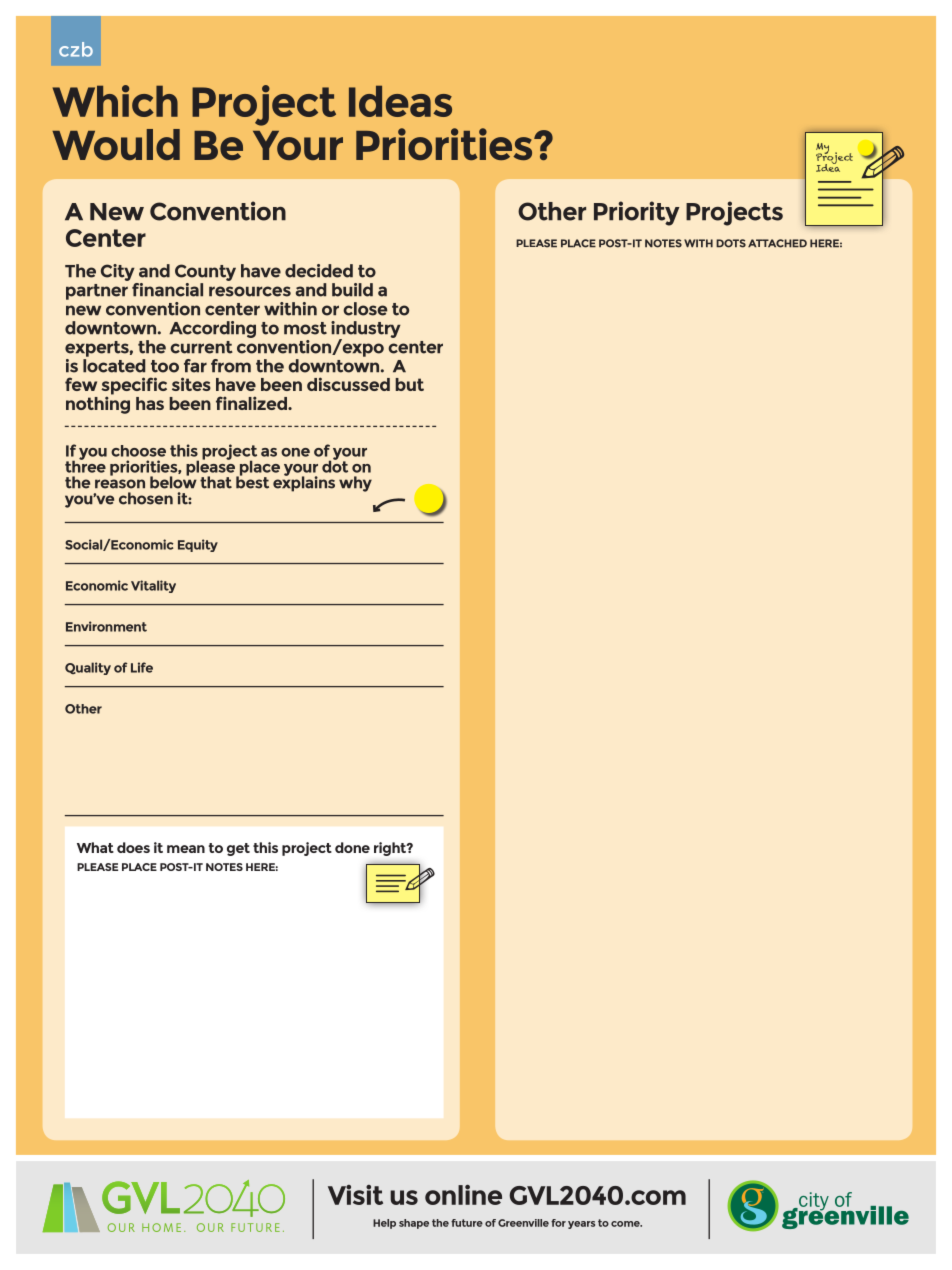 This image has width=952, height=1270. What do you see at coordinates (355, 1195) in the image?
I see `Visit` at bounding box center [355, 1195].
